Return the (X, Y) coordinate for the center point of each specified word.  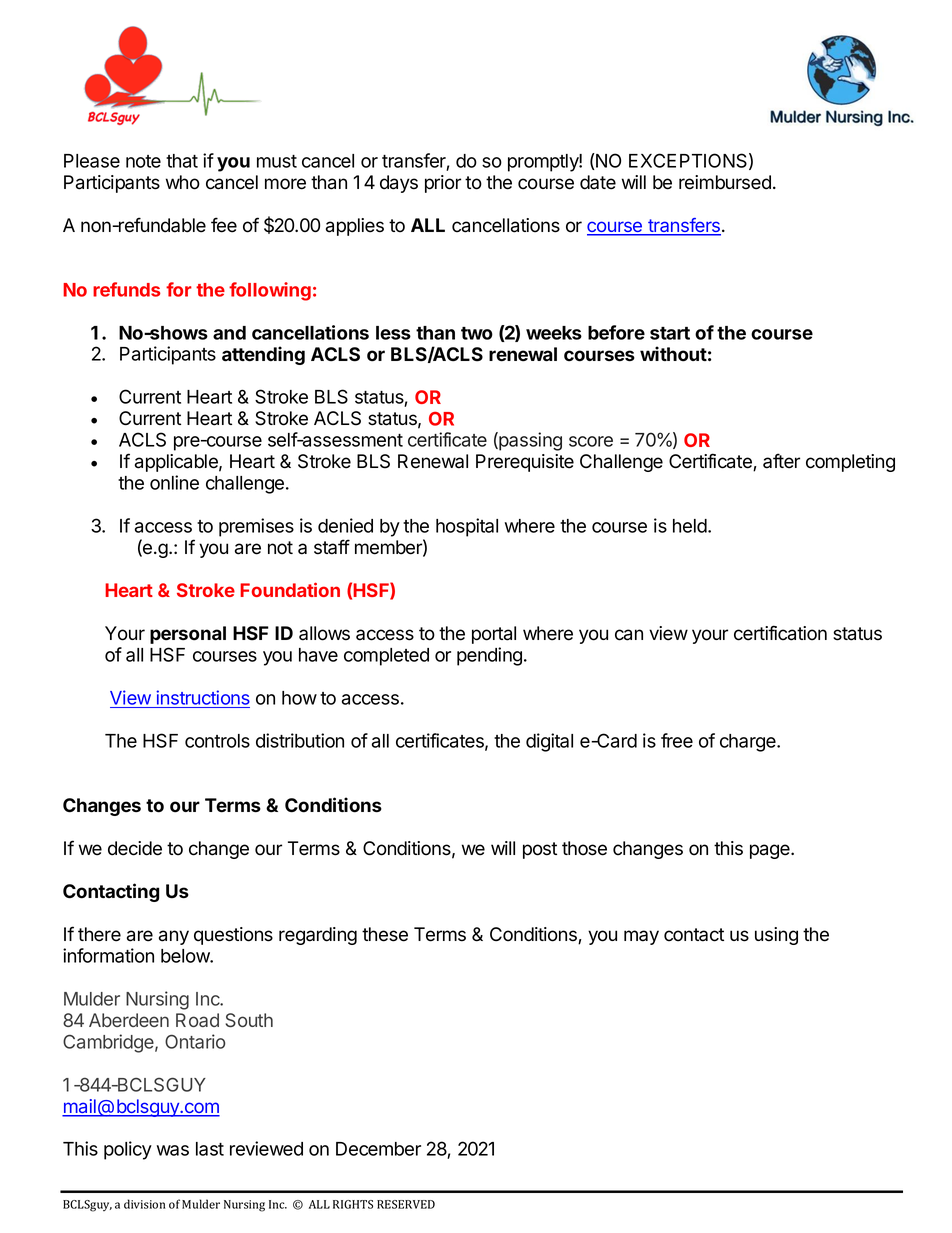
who (183, 182)
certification (780, 633)
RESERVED (406, 1204)
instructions (202, 699)
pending (489, 656)
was (173, 1150)
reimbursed (725, 182)
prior (443, 184)
